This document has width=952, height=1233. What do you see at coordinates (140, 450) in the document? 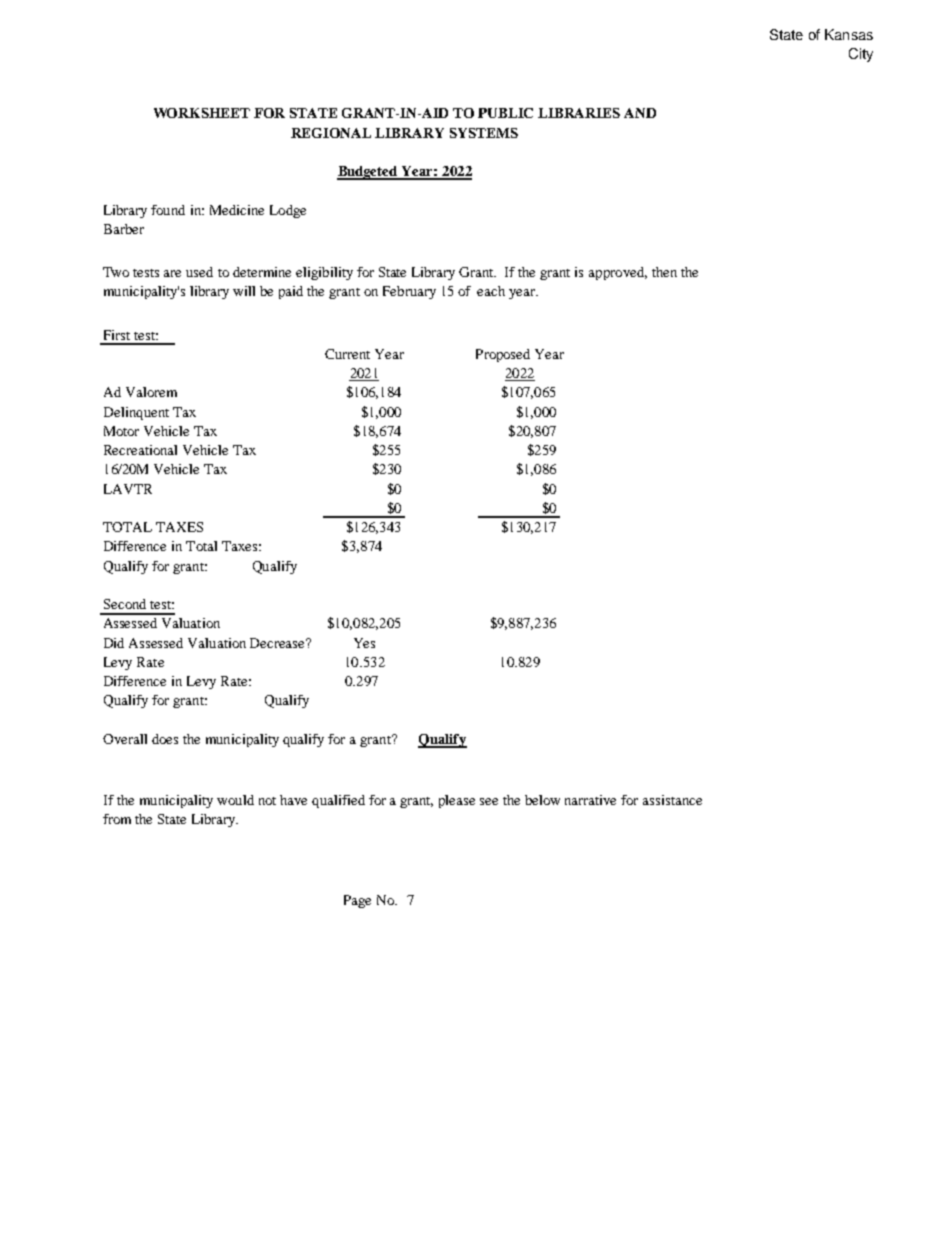
I see `Recreational` at bounding box center [140, 450].
